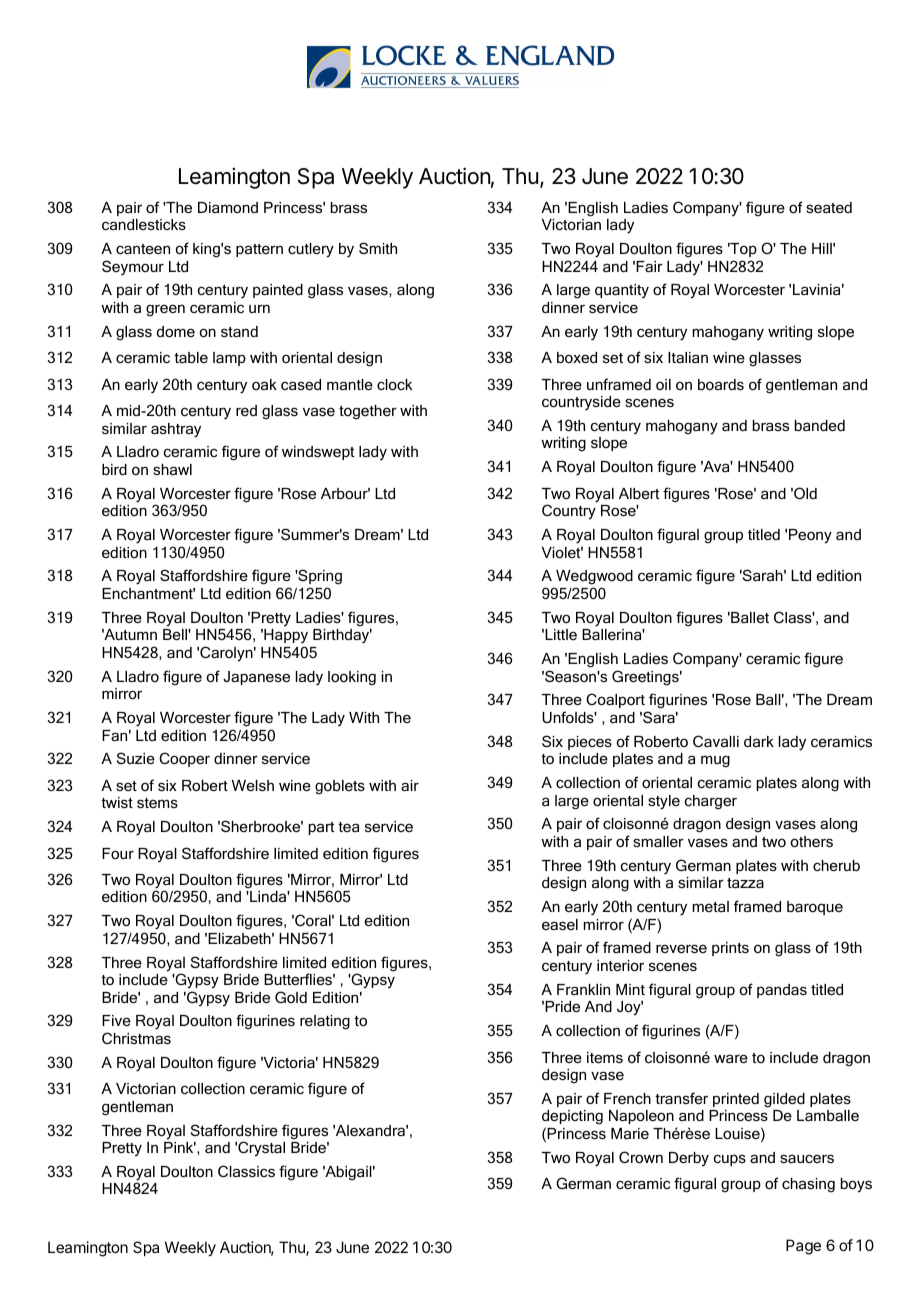 This screenshot has height=1308, width=924. Describe the element at coordinates (184, 759) in the screenshot. I see `Cooper` at that location.
